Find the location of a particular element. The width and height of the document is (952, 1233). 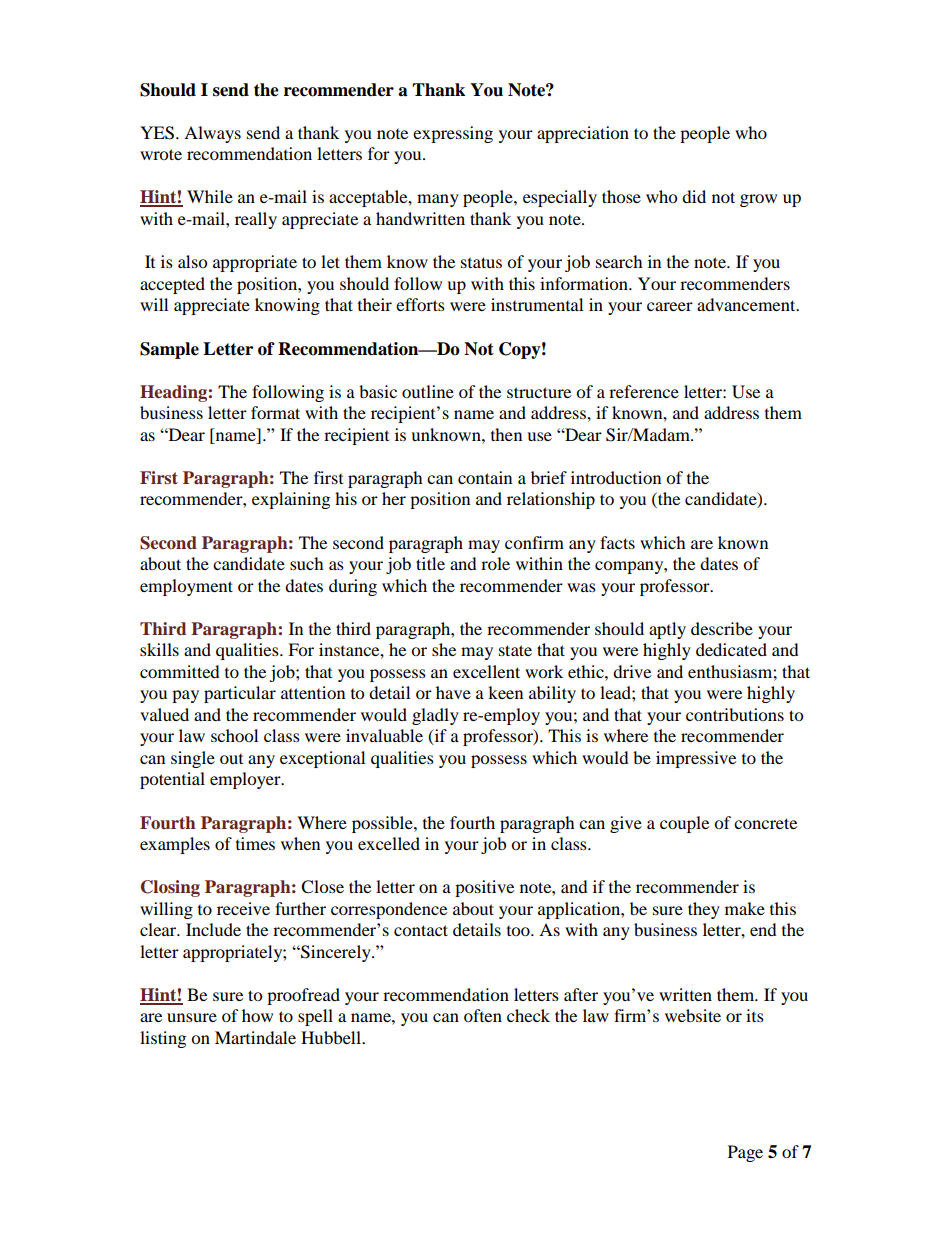

explaining is located at coordinates (291, 500).
